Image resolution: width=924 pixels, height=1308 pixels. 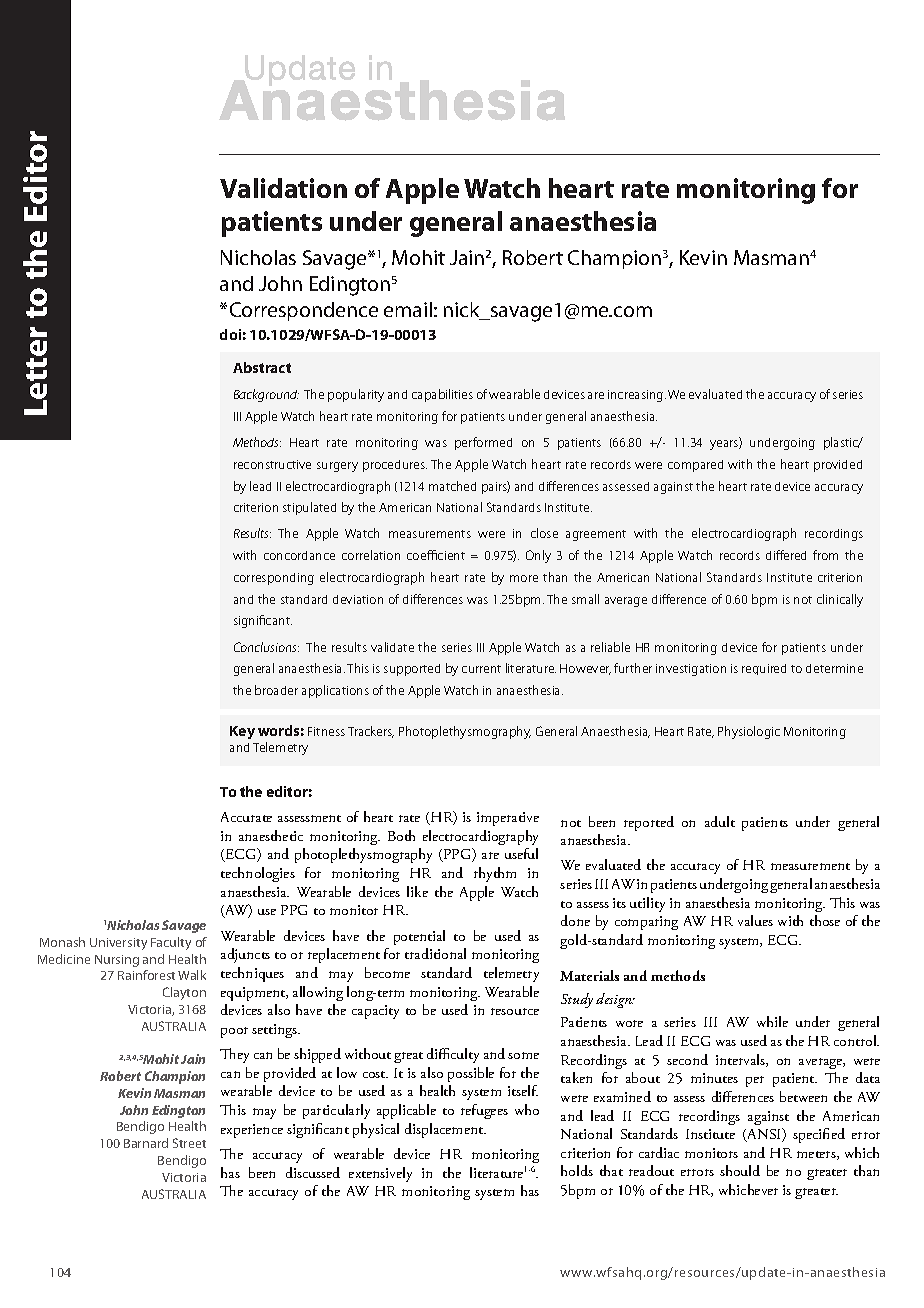 I want to click on coefficient, so click(x=436, y=555).
